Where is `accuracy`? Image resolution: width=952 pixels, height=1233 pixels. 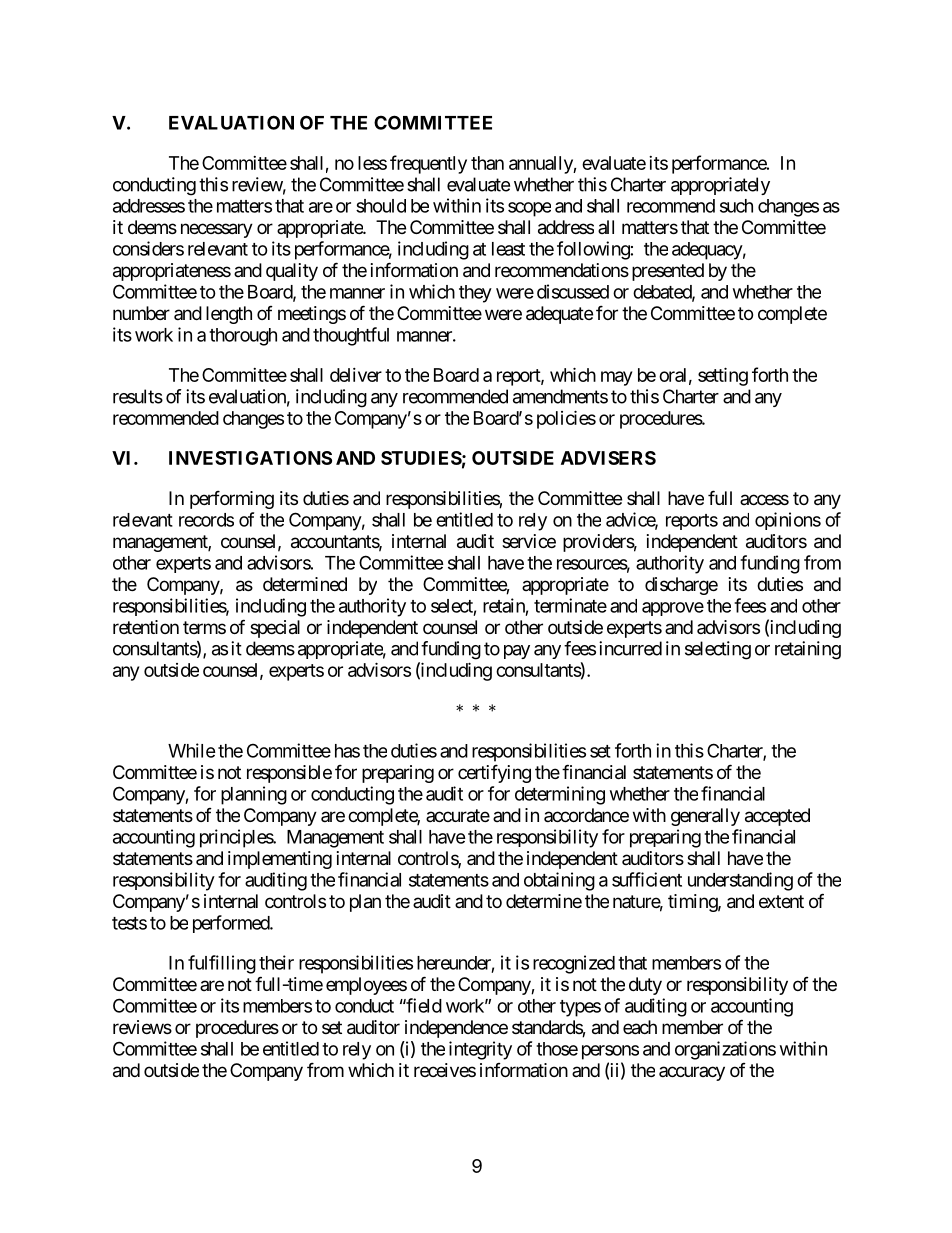
accuracy is located at coordinates (692, 1073).
